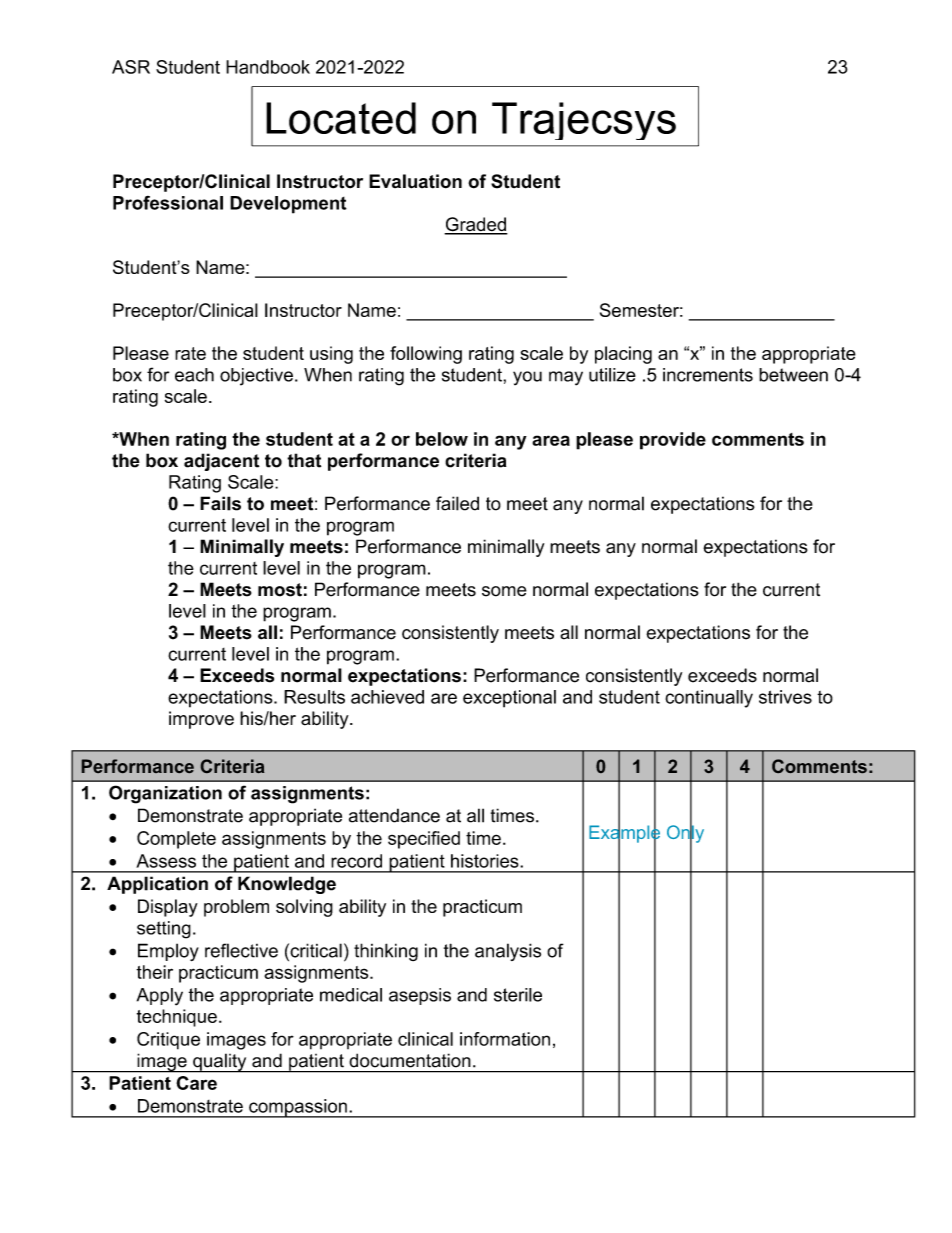 This screenshot has height=1233, width=952. What do you see at coordinates (708, 375) in the screenshot?
I see `increments` at bounding box center [708, 375].
